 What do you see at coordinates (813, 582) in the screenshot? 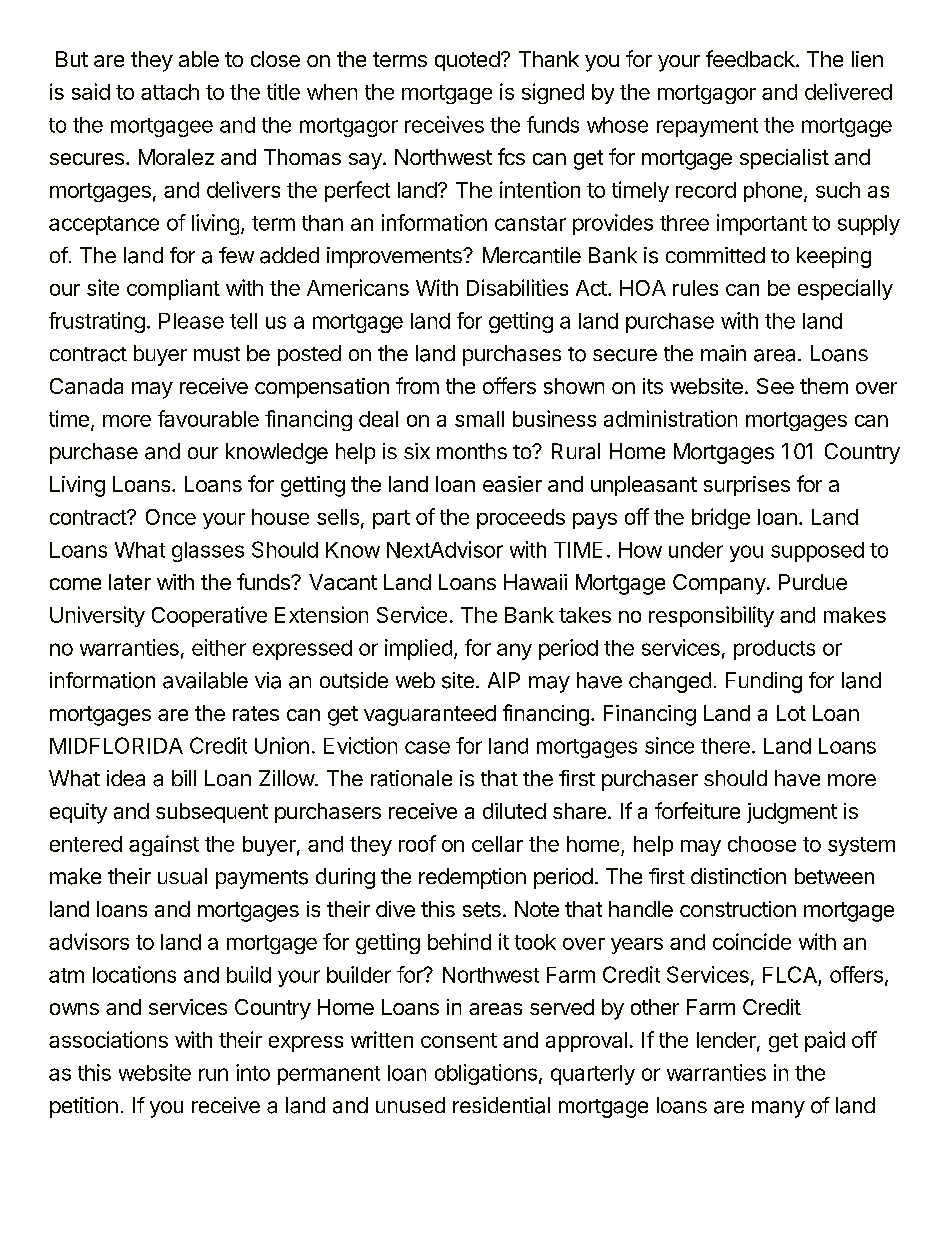
I see `Purdue` at bounding box center [813, 582].
